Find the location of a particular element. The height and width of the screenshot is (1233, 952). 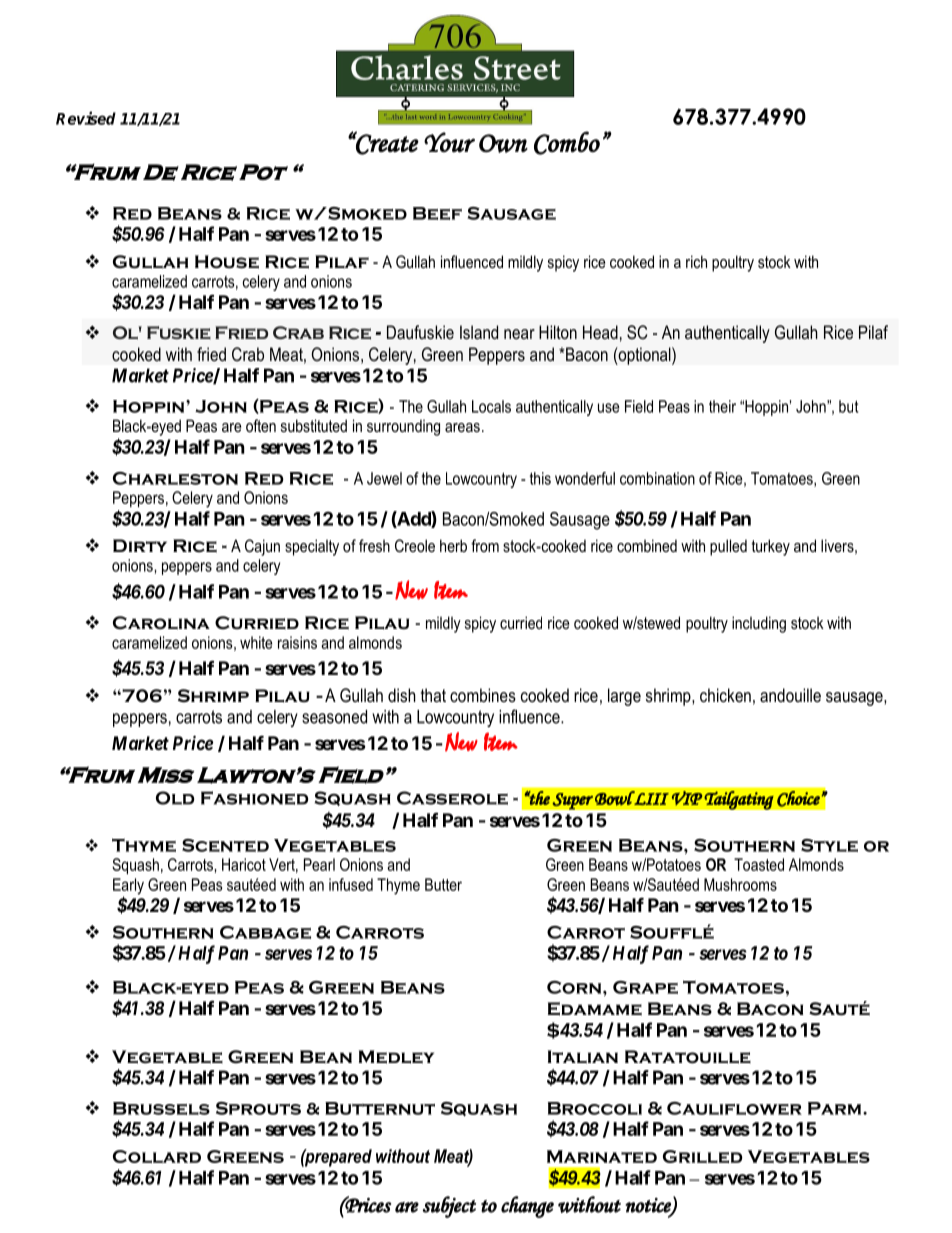

Revised is located at coordinates (86, 118).
